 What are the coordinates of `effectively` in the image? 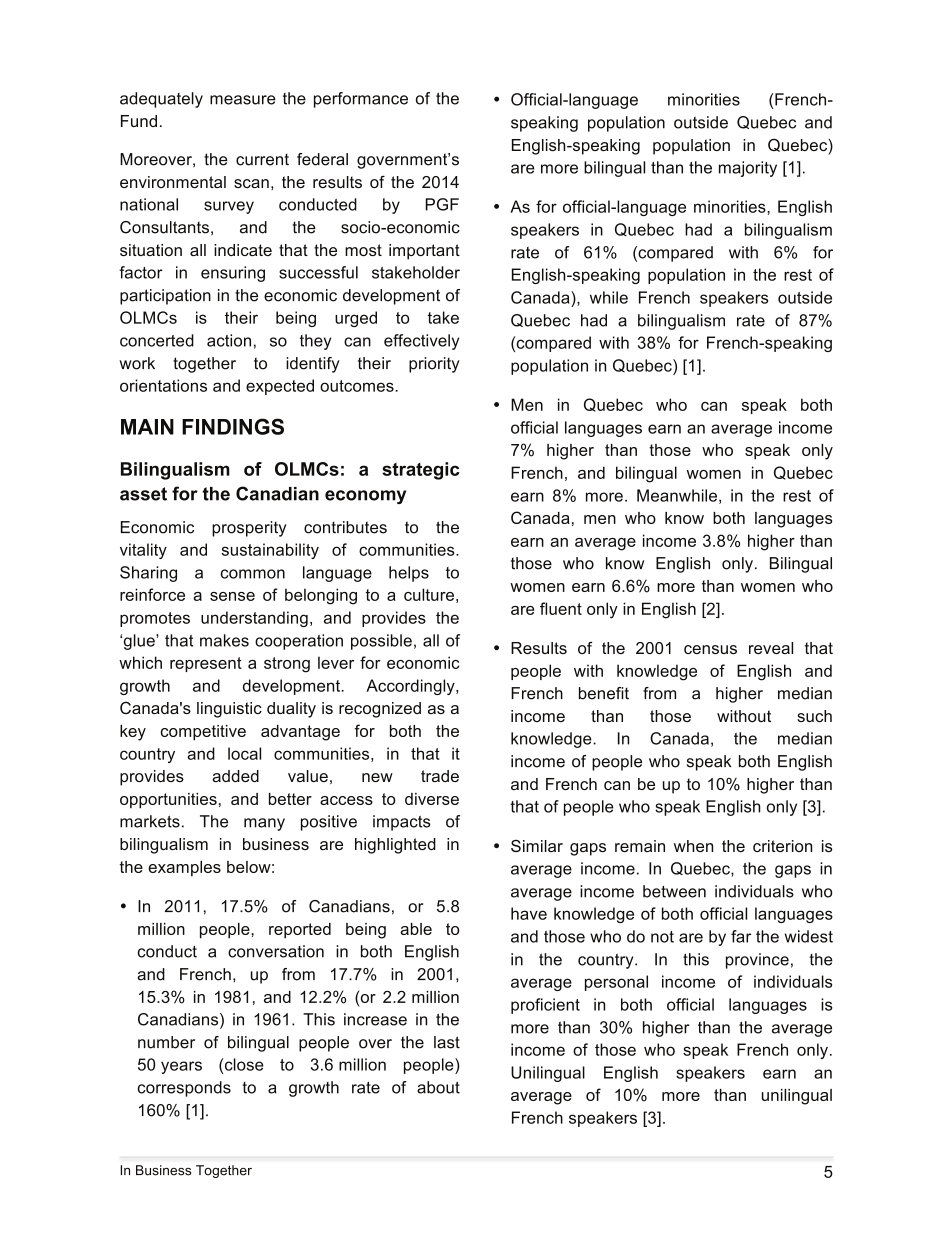 It's located at (421, 342).
